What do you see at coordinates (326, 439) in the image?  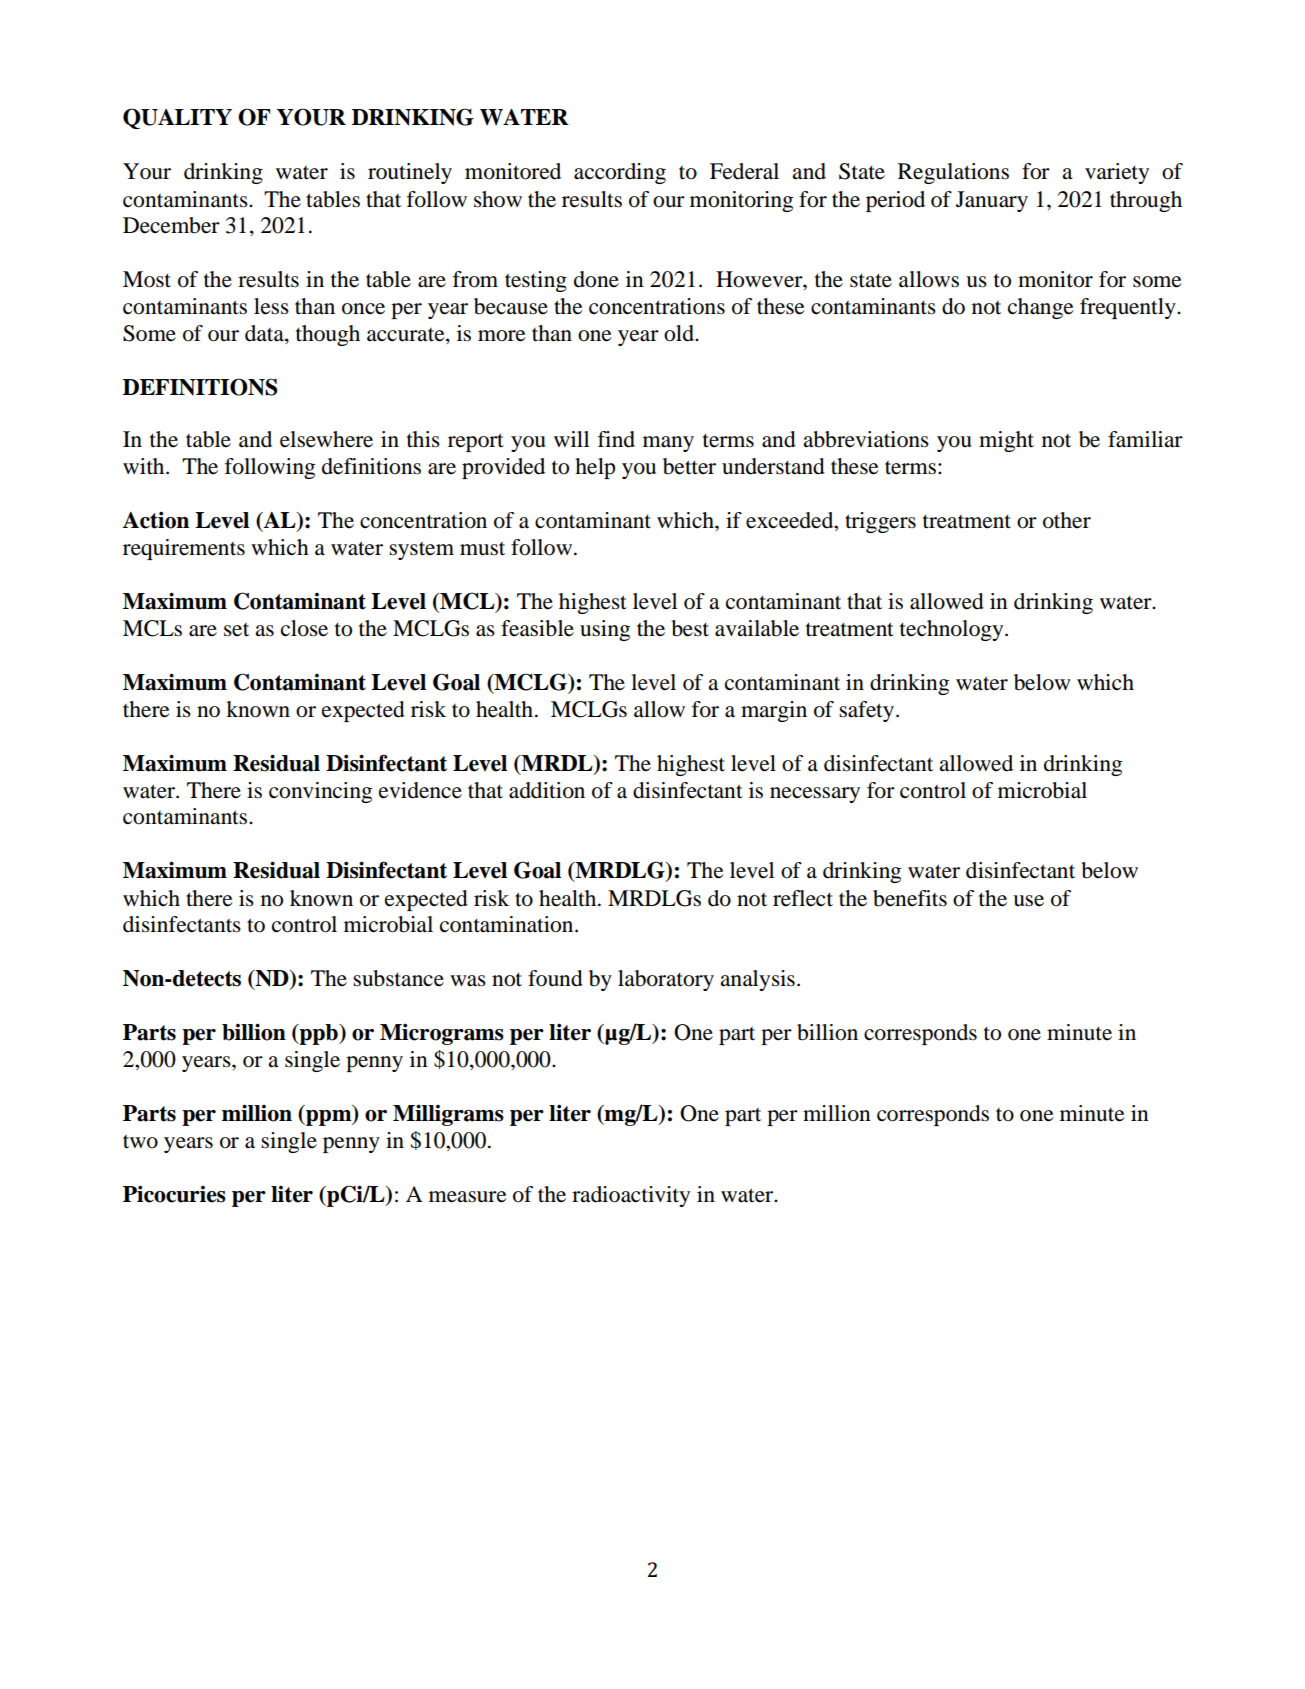 I see `elsewhere` at bounding box center [326, 439].
